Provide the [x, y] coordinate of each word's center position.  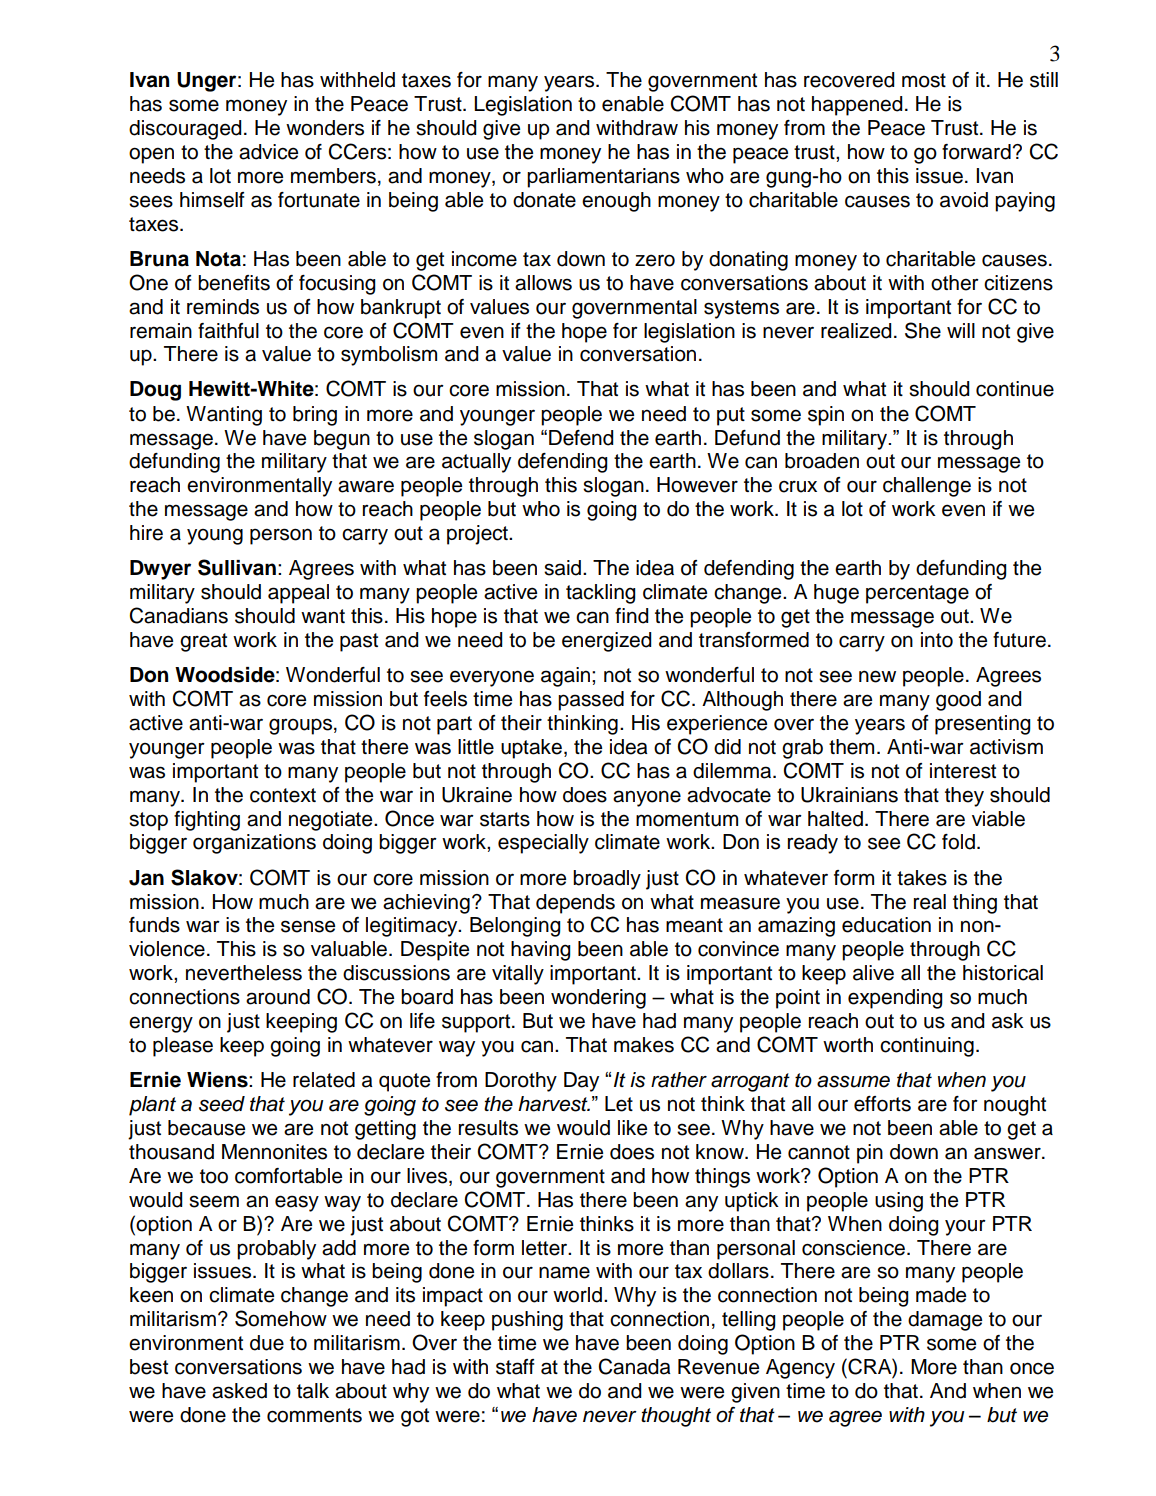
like [632, 1128]
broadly [607, 880]
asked [239, 1391]
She [923, 330]
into [937, 640]
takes [922, 878]
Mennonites [274, 1152]
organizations [254, 844]
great [203, 642]
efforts [882, 1104]
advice [268, 152]
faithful [228, 331]
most [924, 80]
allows [543, 283]
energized [606, 642]
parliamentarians [603, 178]
